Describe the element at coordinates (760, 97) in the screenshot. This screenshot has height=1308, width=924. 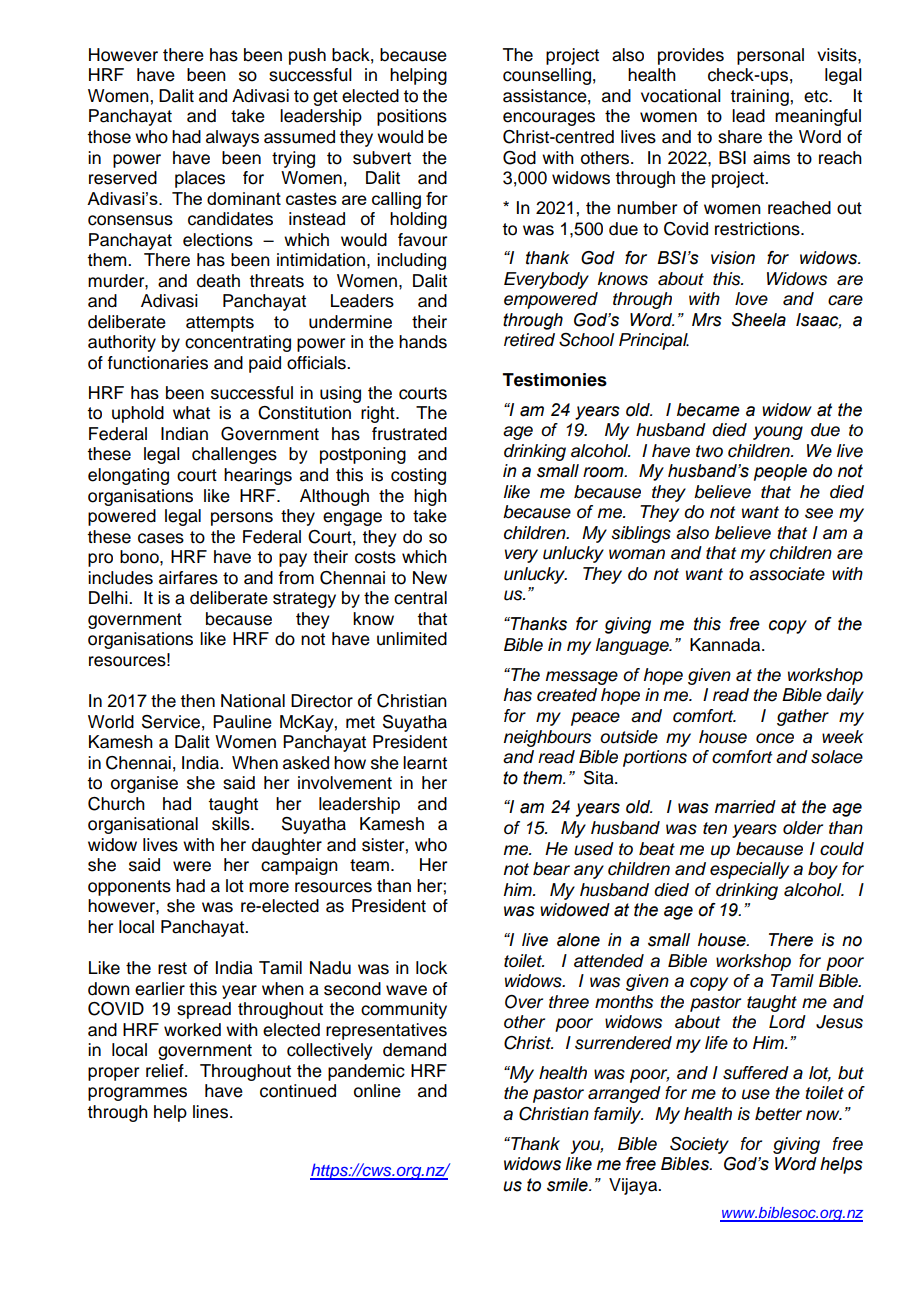
I see `training` at that location.
